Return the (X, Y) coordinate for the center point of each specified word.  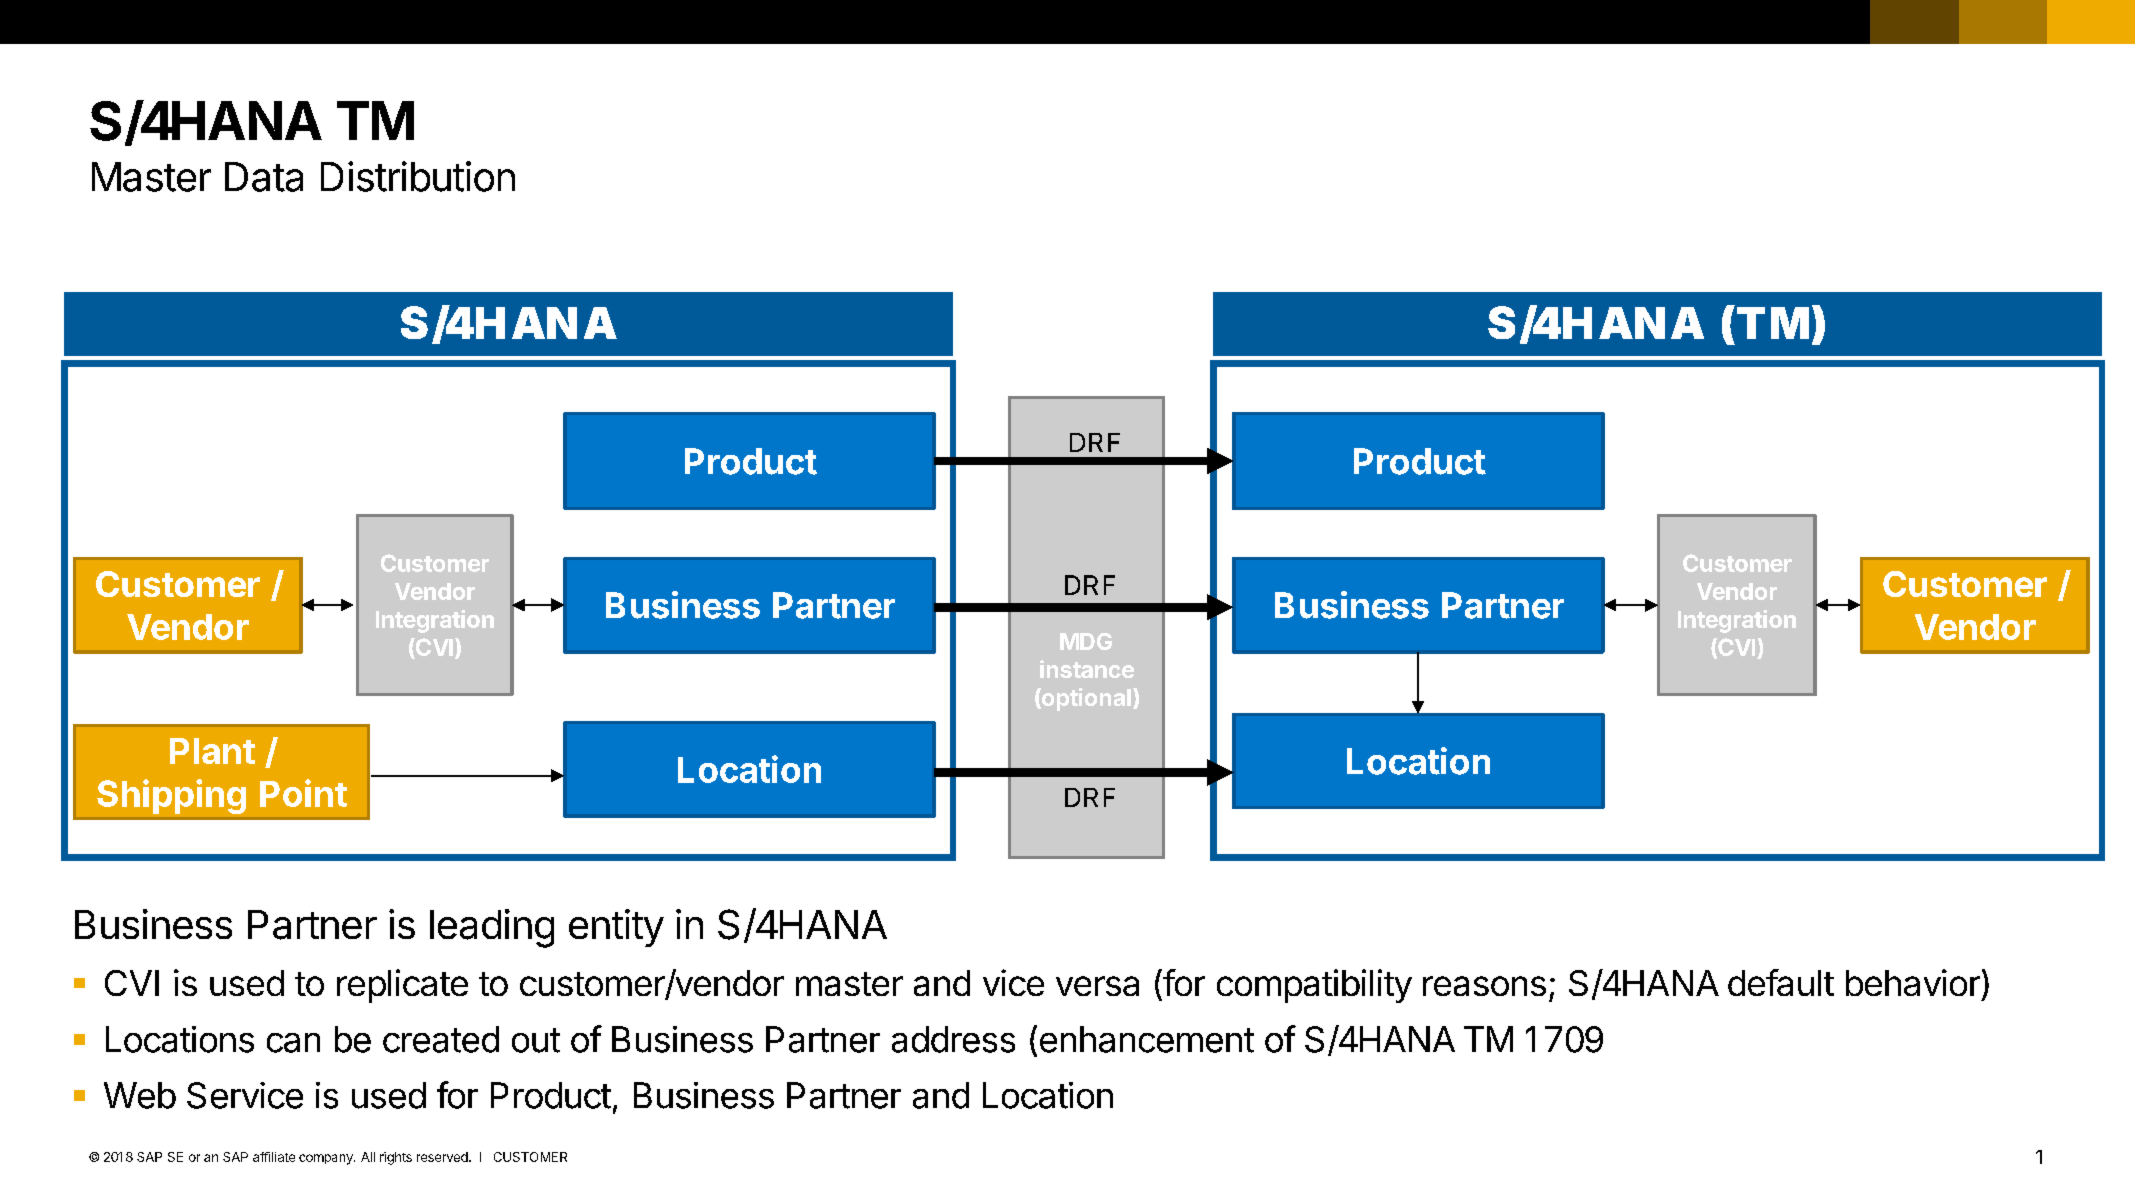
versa (1097, 986)
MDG (1086, 641)
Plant (212, 751)
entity (616, 928)
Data (264, 177)
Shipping (171, 796)
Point (303, 793)
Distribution (418, 176)
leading (492, 928)
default (1781, 982)
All (368, 1157)
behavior (1913, 982)
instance (1087, 669)
